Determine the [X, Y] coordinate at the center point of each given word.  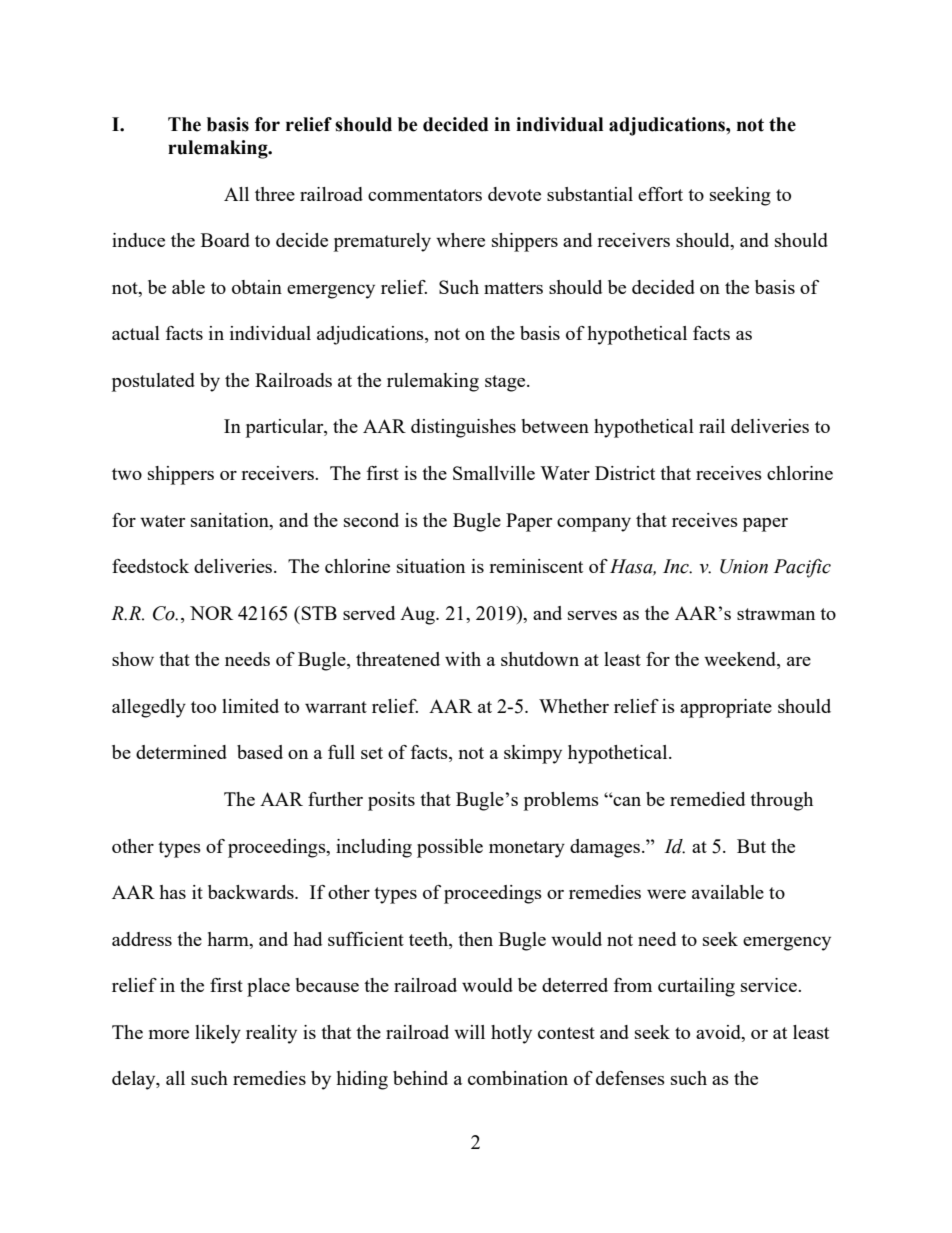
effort [660, 194]
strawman [776, 614]
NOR [211, 613]
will [469, 1032]
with [463, 659]
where [460, 240]
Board [225, 240]
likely [218, 1034]
